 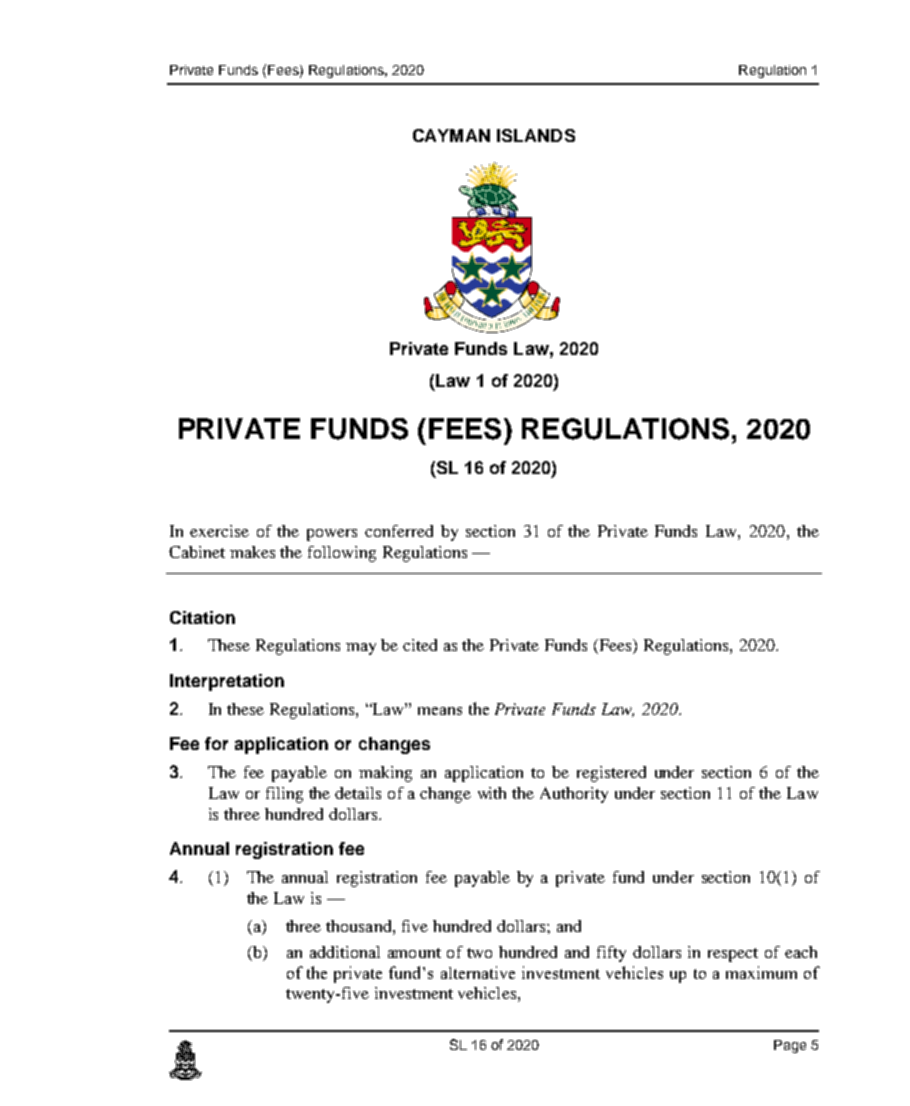 I want to click on exercise, so click(x=219, y=531).
